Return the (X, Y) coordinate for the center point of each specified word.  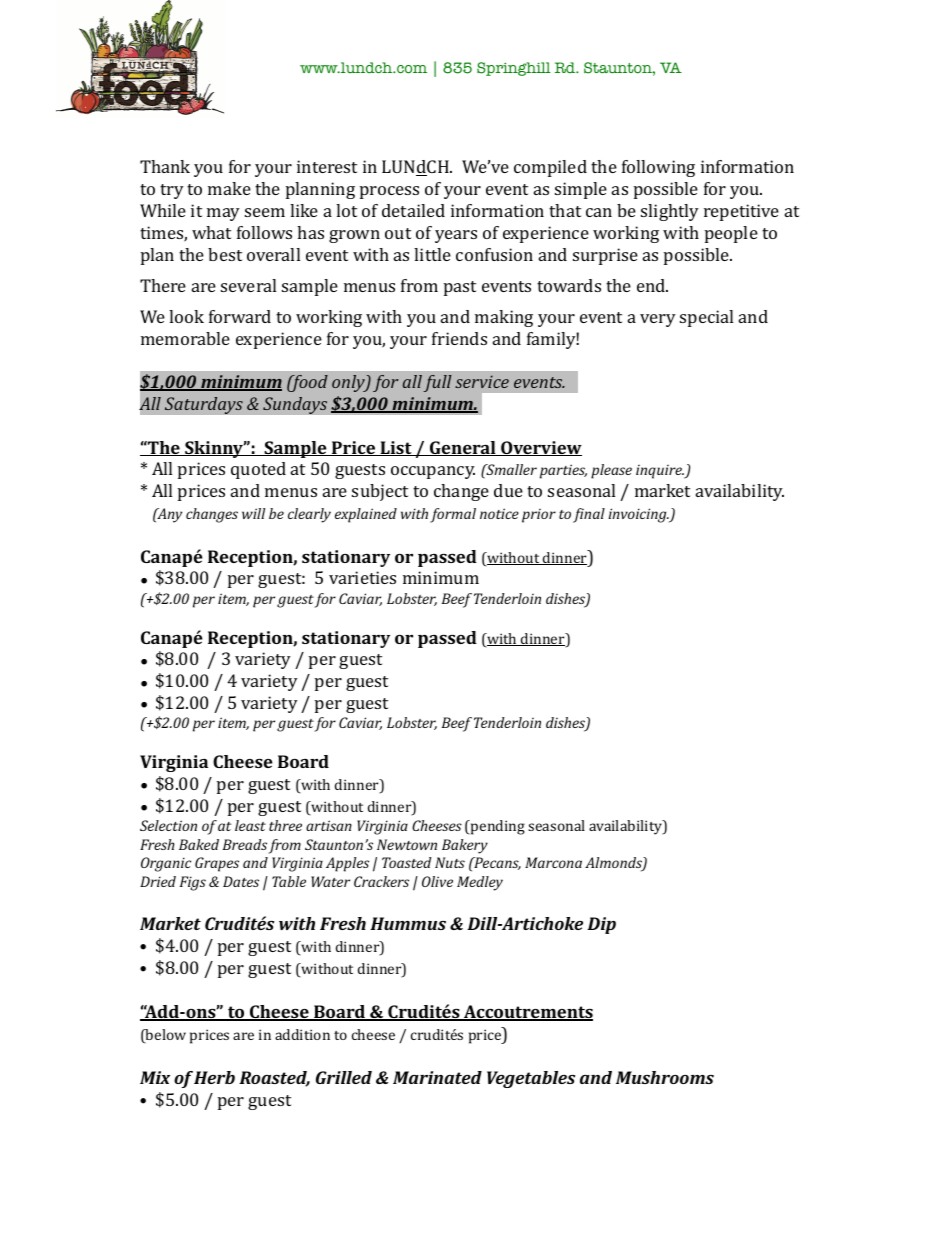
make (229, 188)
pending (497, 827)
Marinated (437, 1077)
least (250, 825)
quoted (258, 470)
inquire (660, 472)
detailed (413, 210)
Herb (214, 1077)
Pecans (496, 863)
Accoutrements (527, 1013)
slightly (670, 212)
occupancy (433, 472)
